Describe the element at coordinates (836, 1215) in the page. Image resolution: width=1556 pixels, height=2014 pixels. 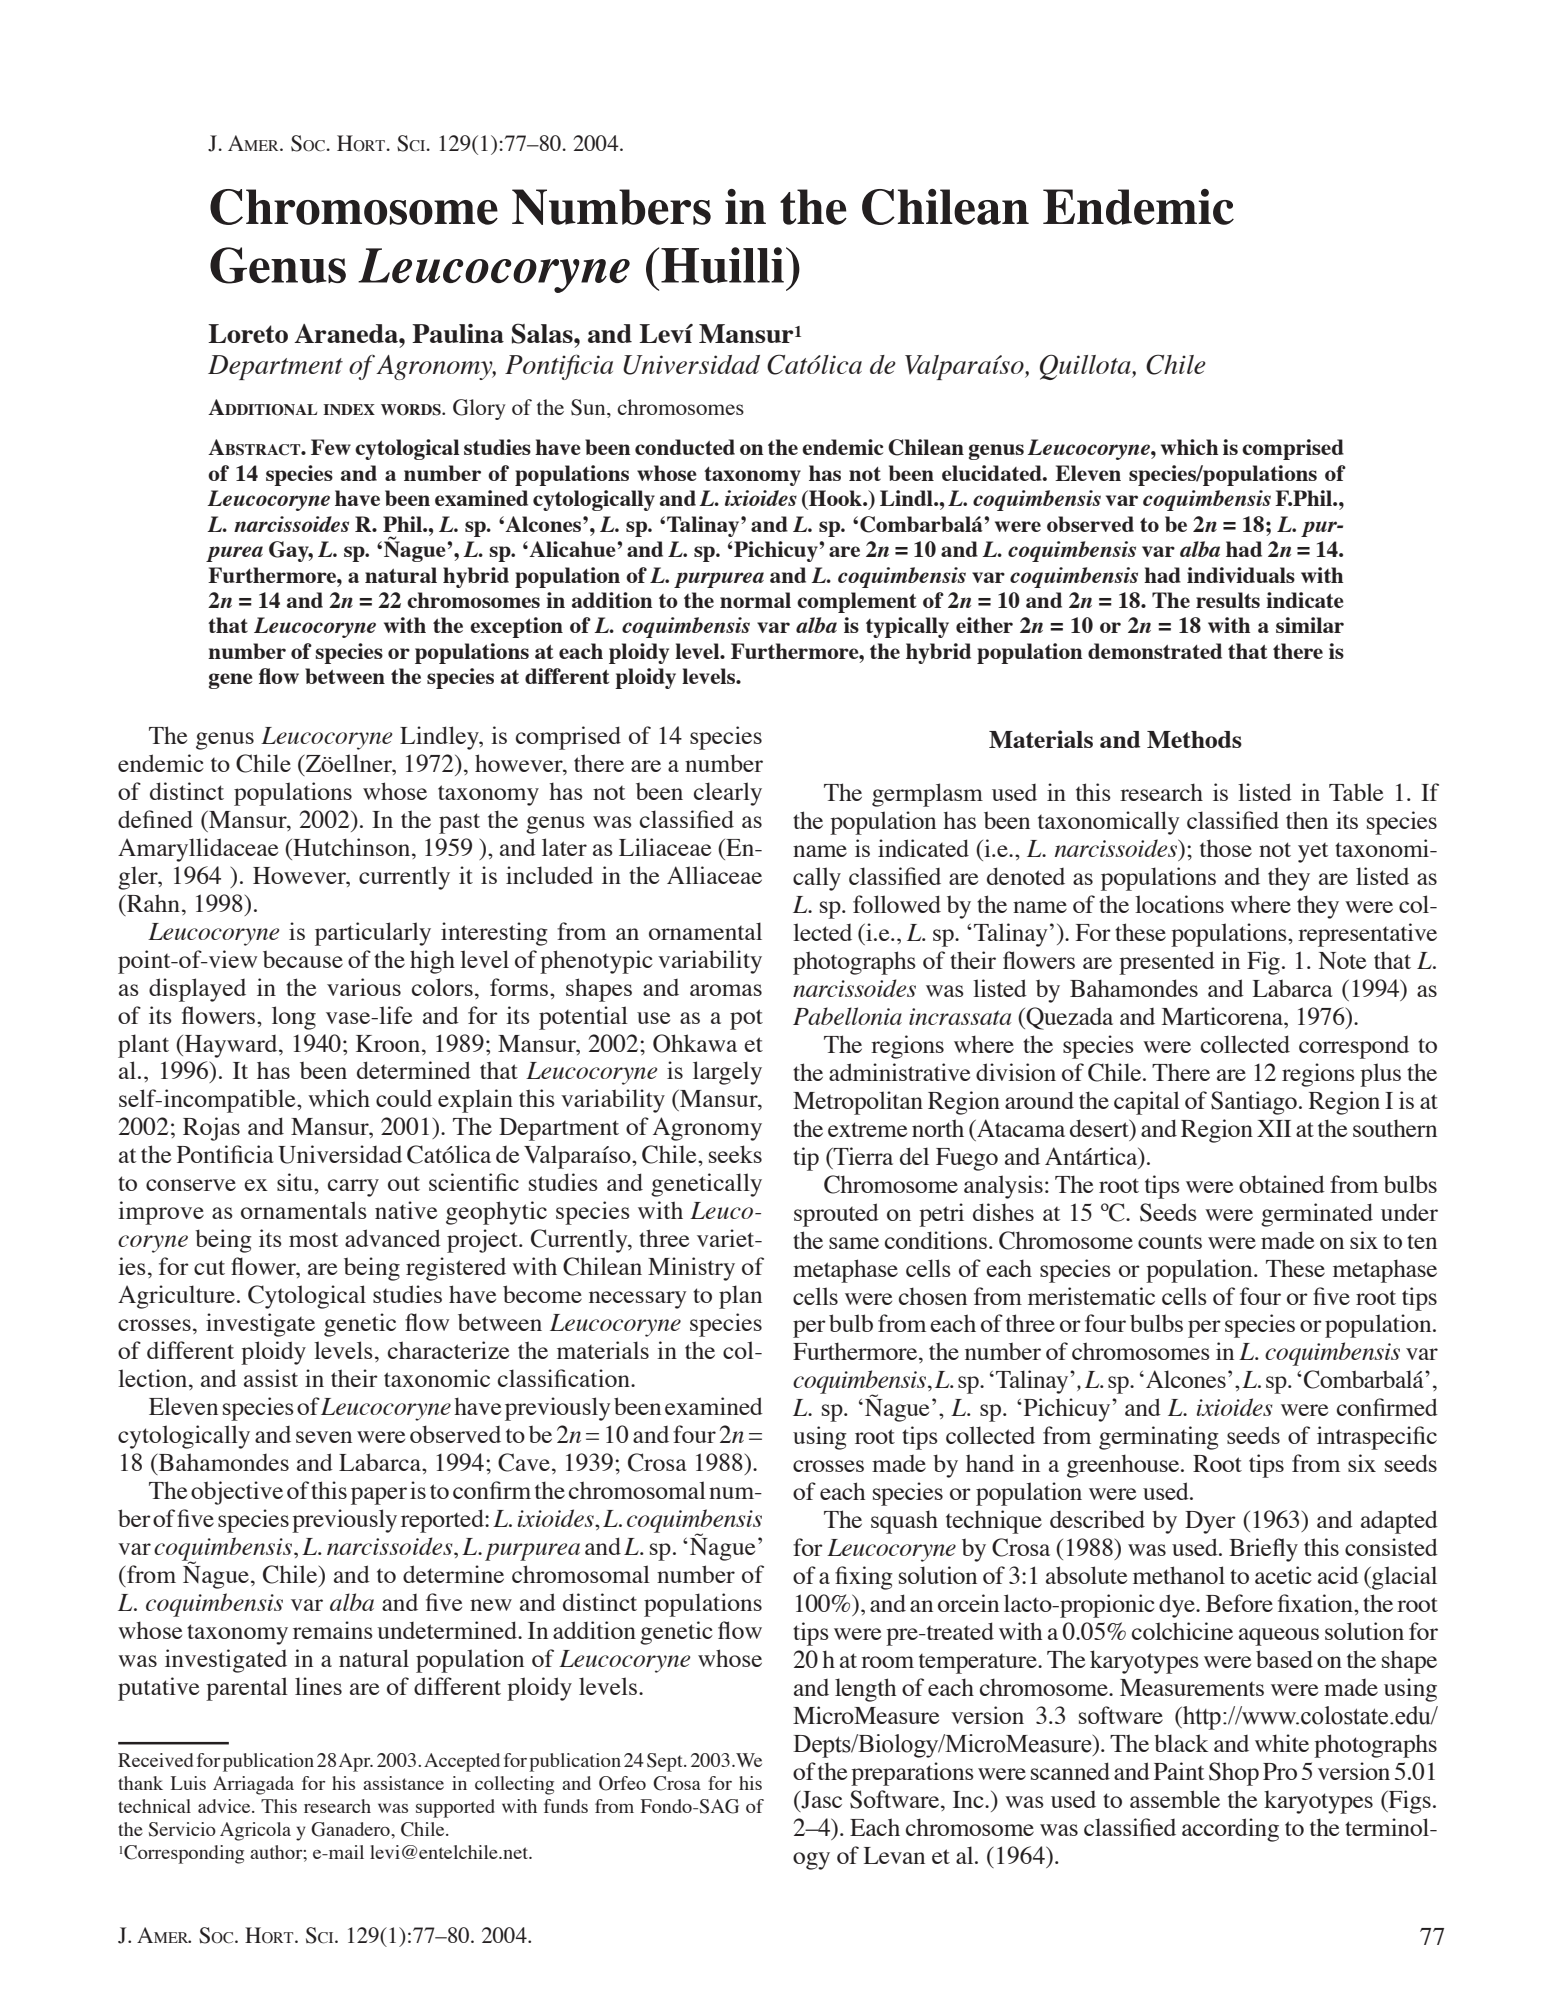
I see `sprouted` at that location.
